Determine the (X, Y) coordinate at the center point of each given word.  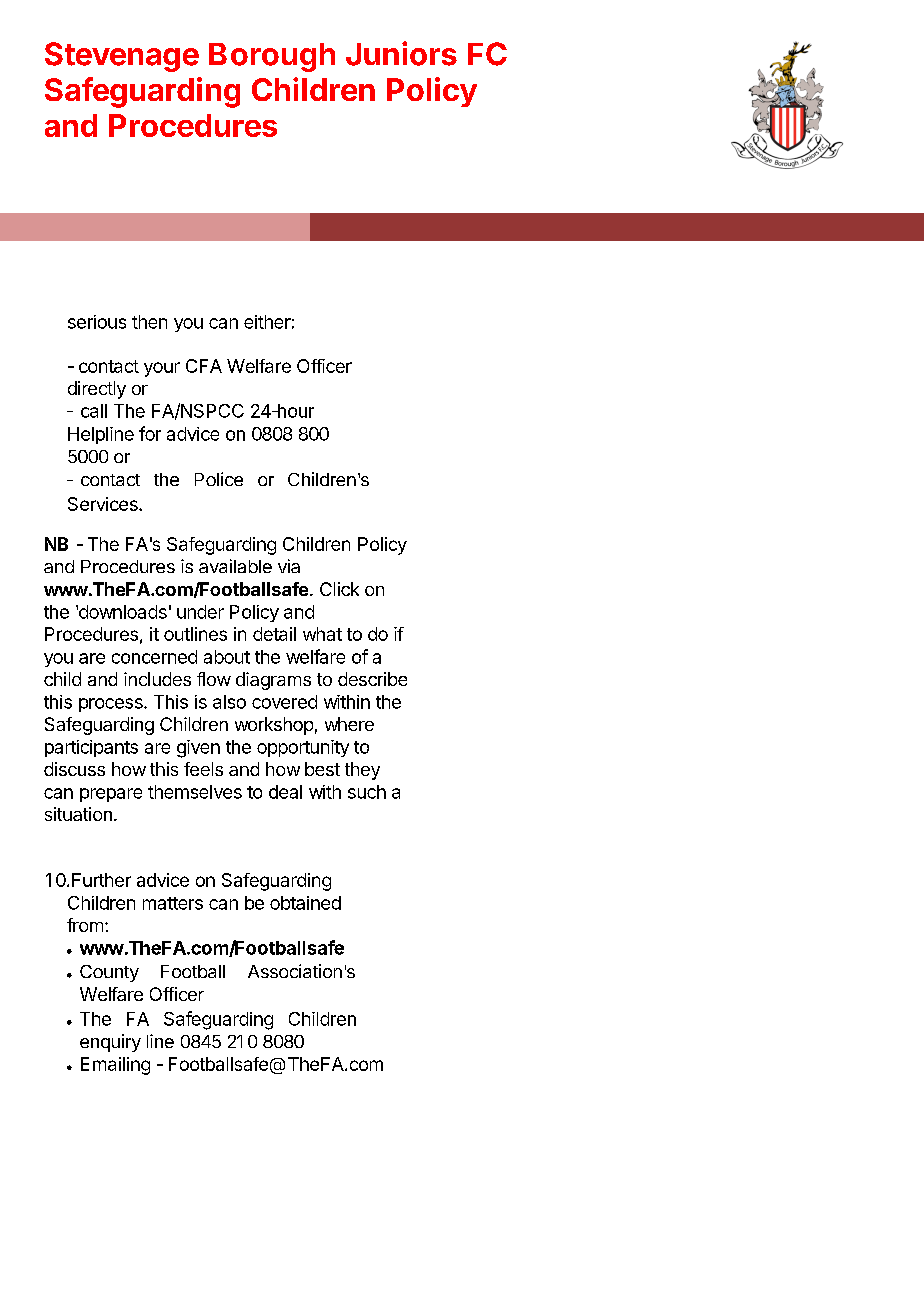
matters (173, 903)
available (235, 566)
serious (97, 322)
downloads (121, 612)
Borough (272, 57)
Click (339, 589)
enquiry (110, 1043)
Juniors (401, 53)
